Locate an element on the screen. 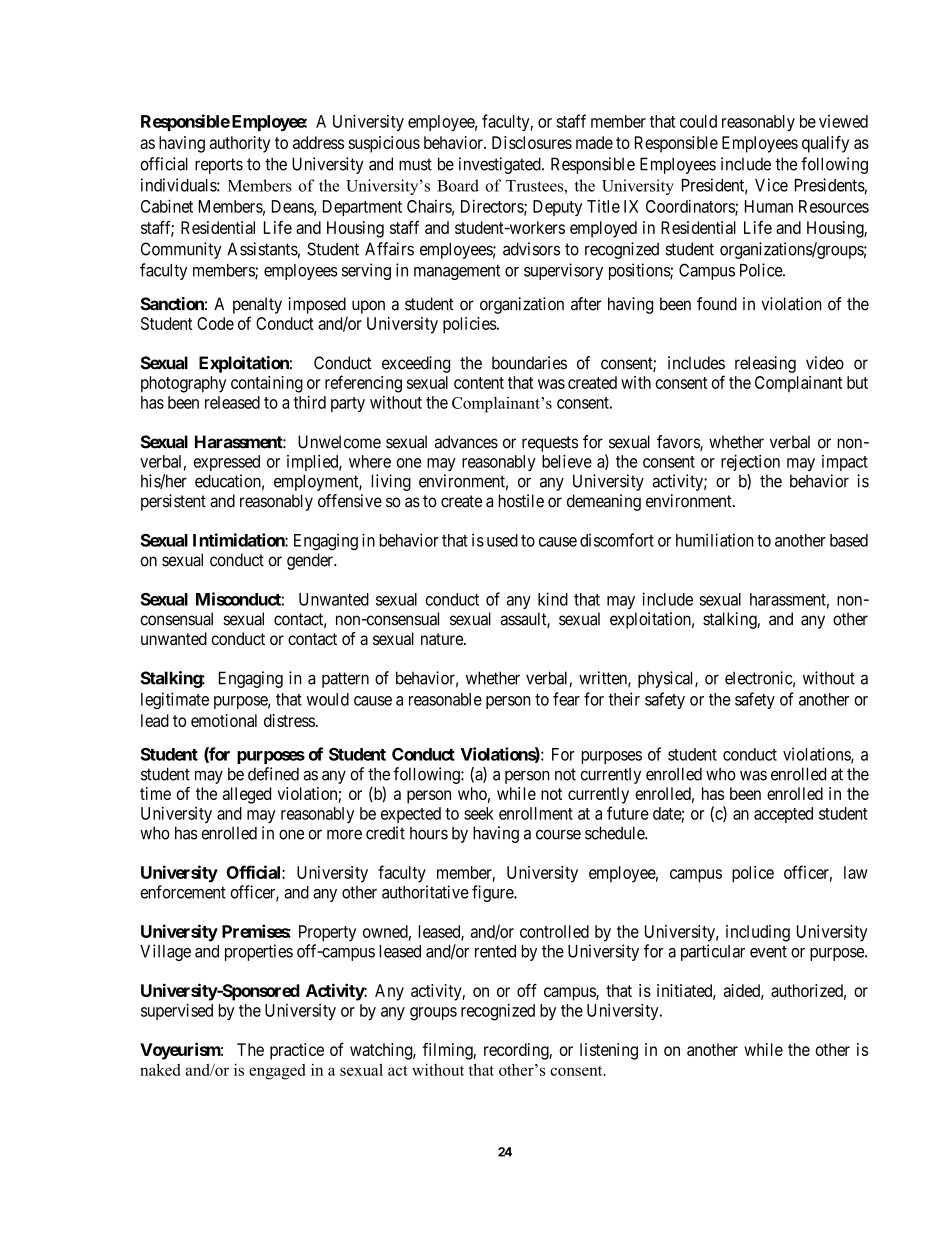 The height and width of the screenshot is (1233, 952). advances is located at coordinates (466, 442).
